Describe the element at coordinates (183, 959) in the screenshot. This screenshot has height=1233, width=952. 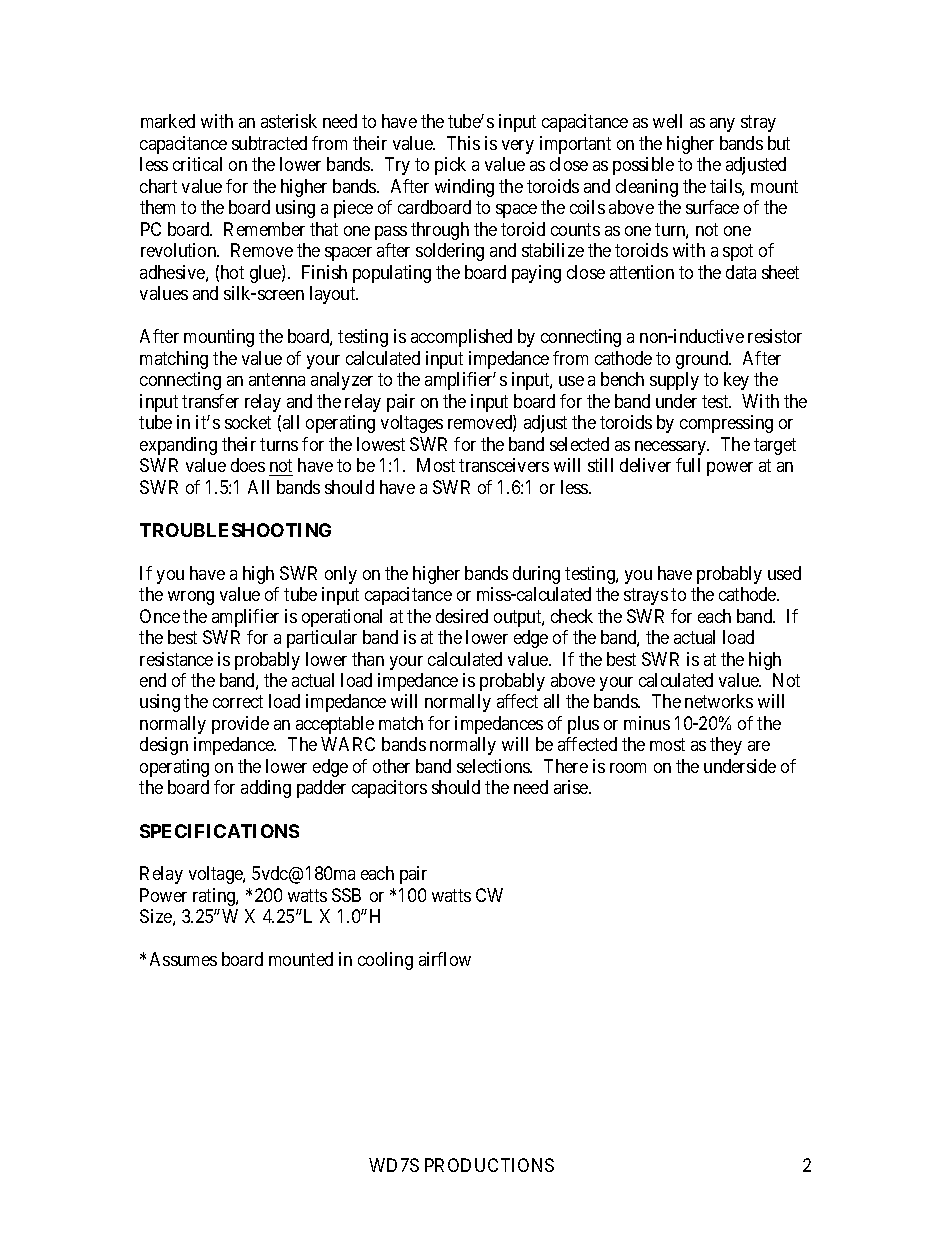
I see `Assumes` at that location.
